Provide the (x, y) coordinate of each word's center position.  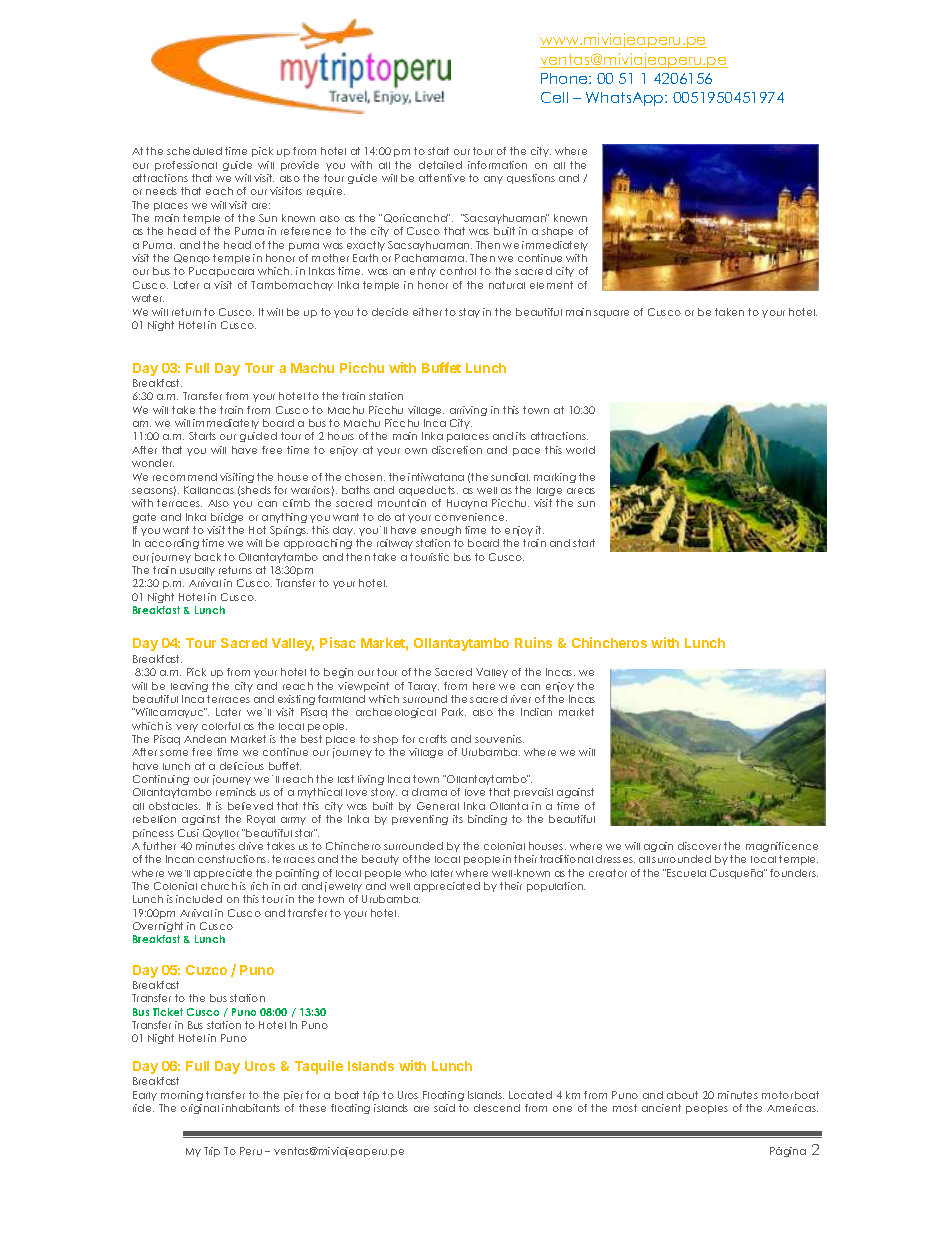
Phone (565, 78)
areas (581, 491)
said (444, 1108)
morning (182, 1096)
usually (197, 571)
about (682, 1095)
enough (441, 531)
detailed (440, 165)
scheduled (194, 151)
